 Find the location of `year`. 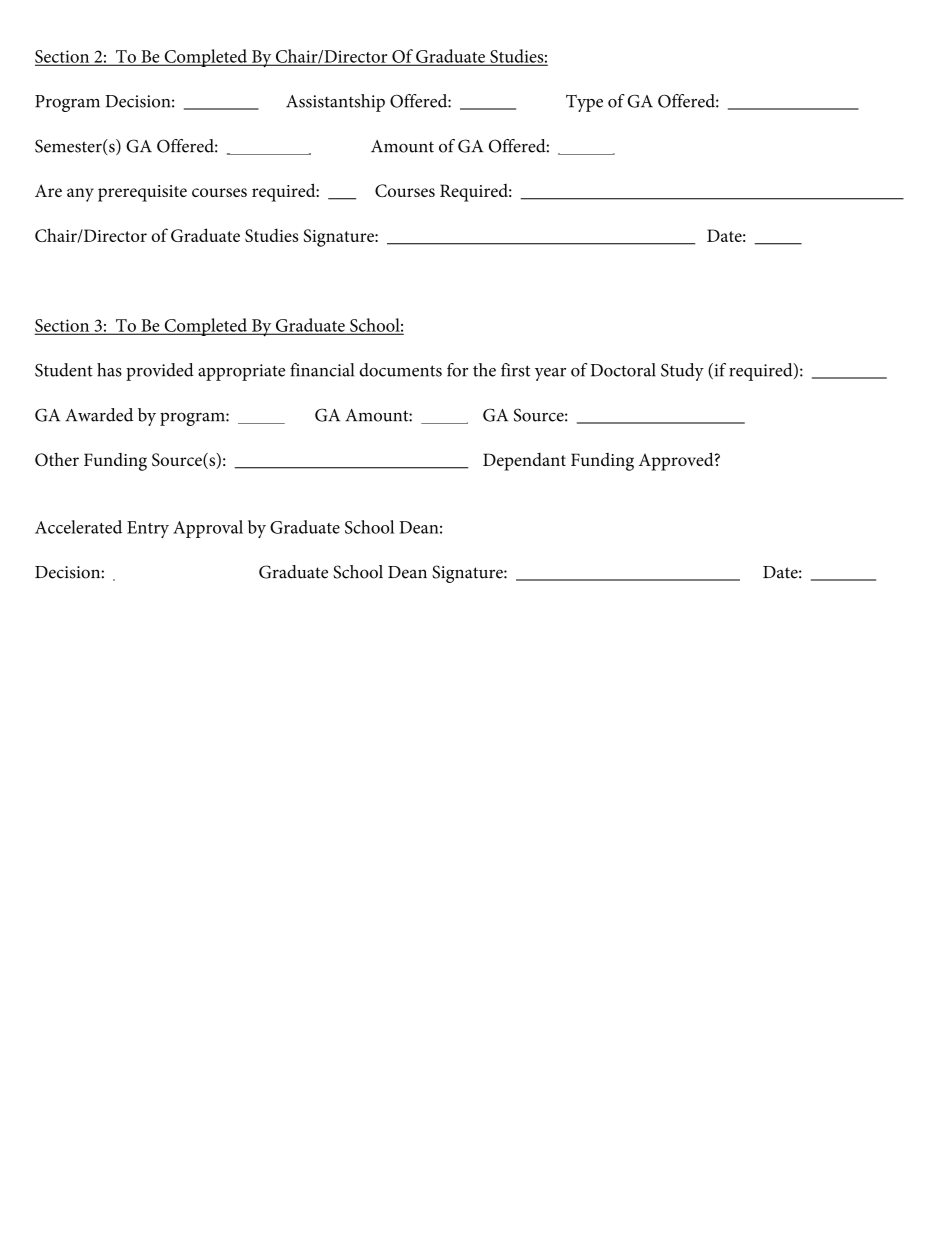

year is located at coordinates (550, 374).
